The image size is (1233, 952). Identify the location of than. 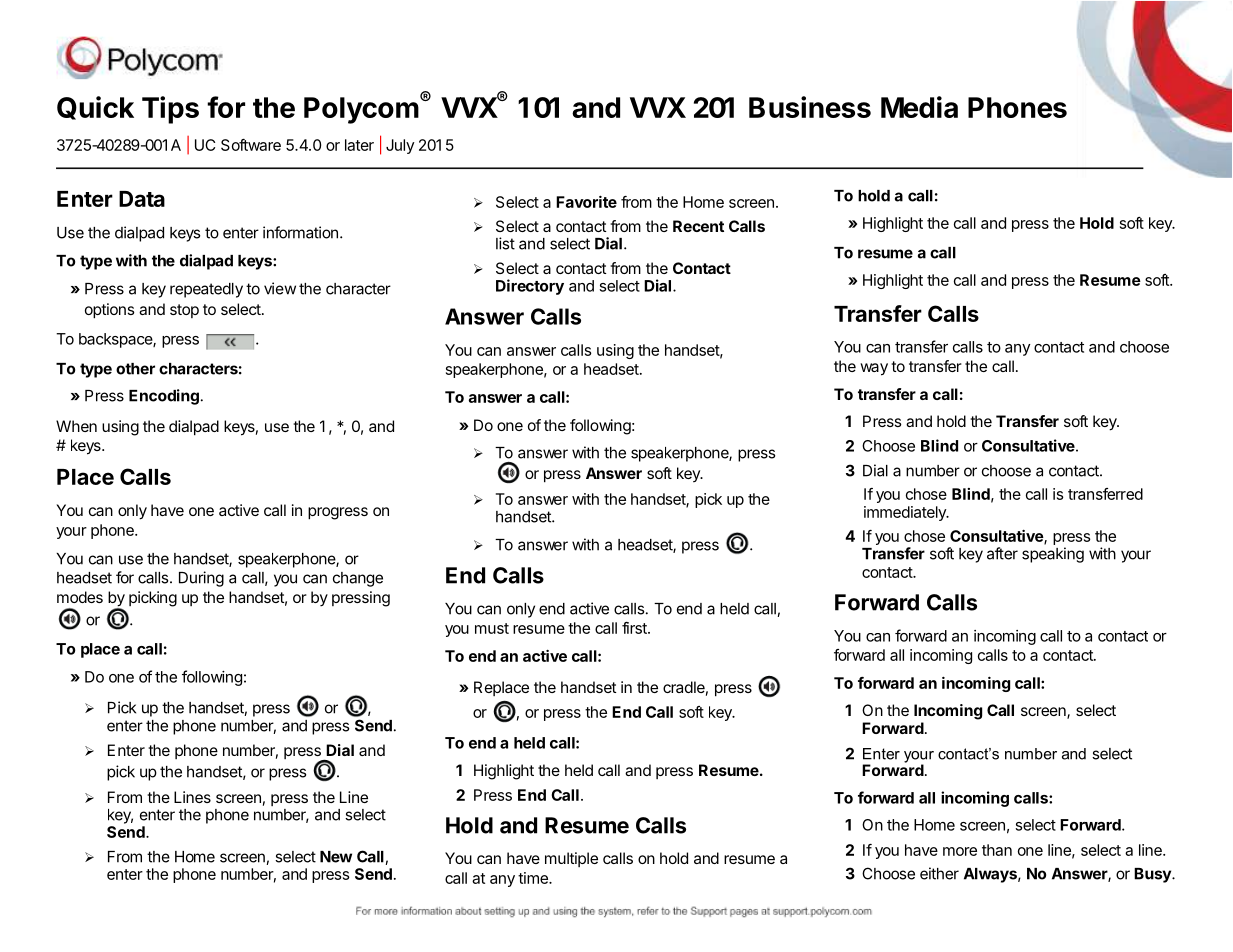
(997, 850).
